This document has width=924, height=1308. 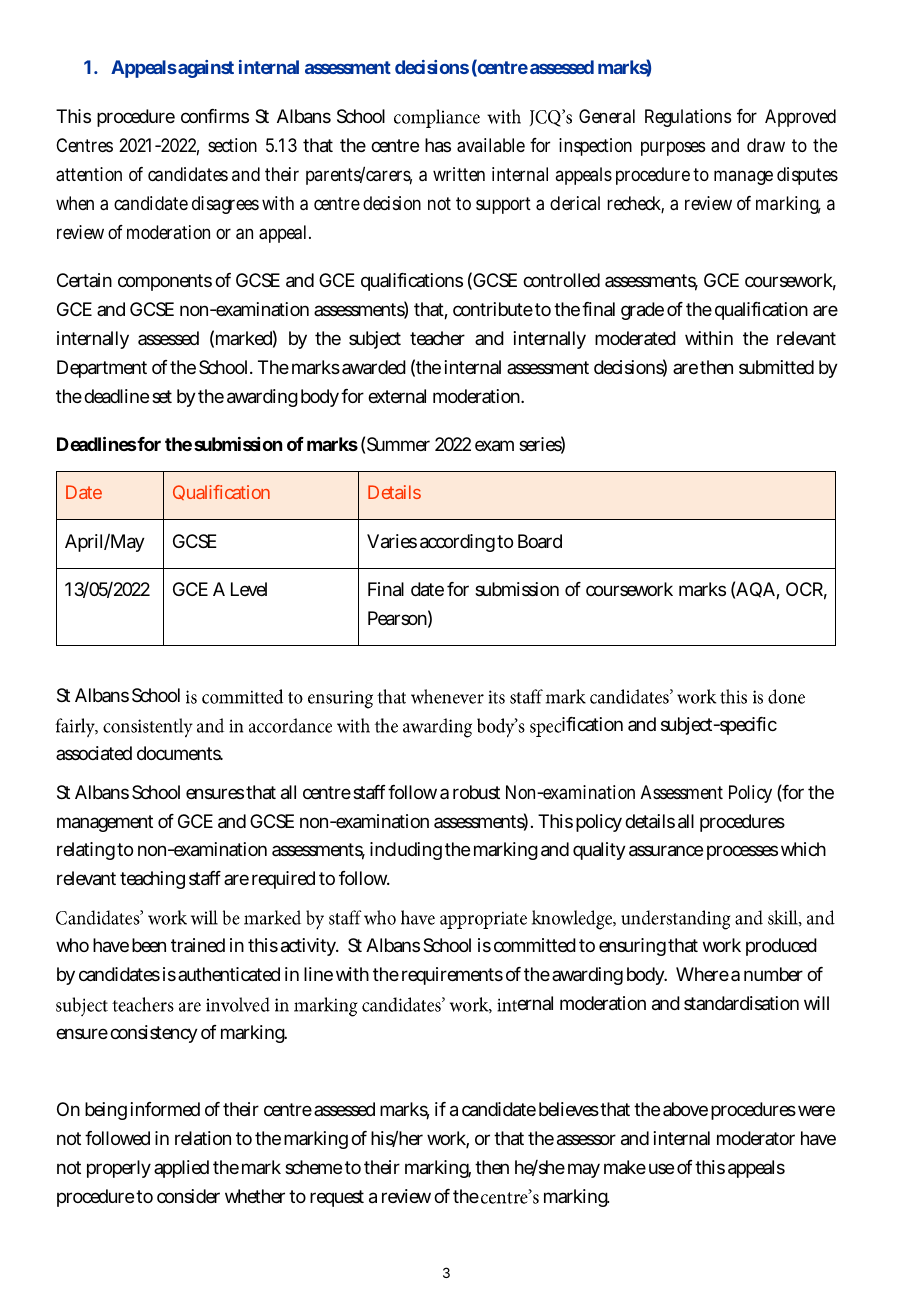 I want to click on submitted, so click(x=776, y=367).
